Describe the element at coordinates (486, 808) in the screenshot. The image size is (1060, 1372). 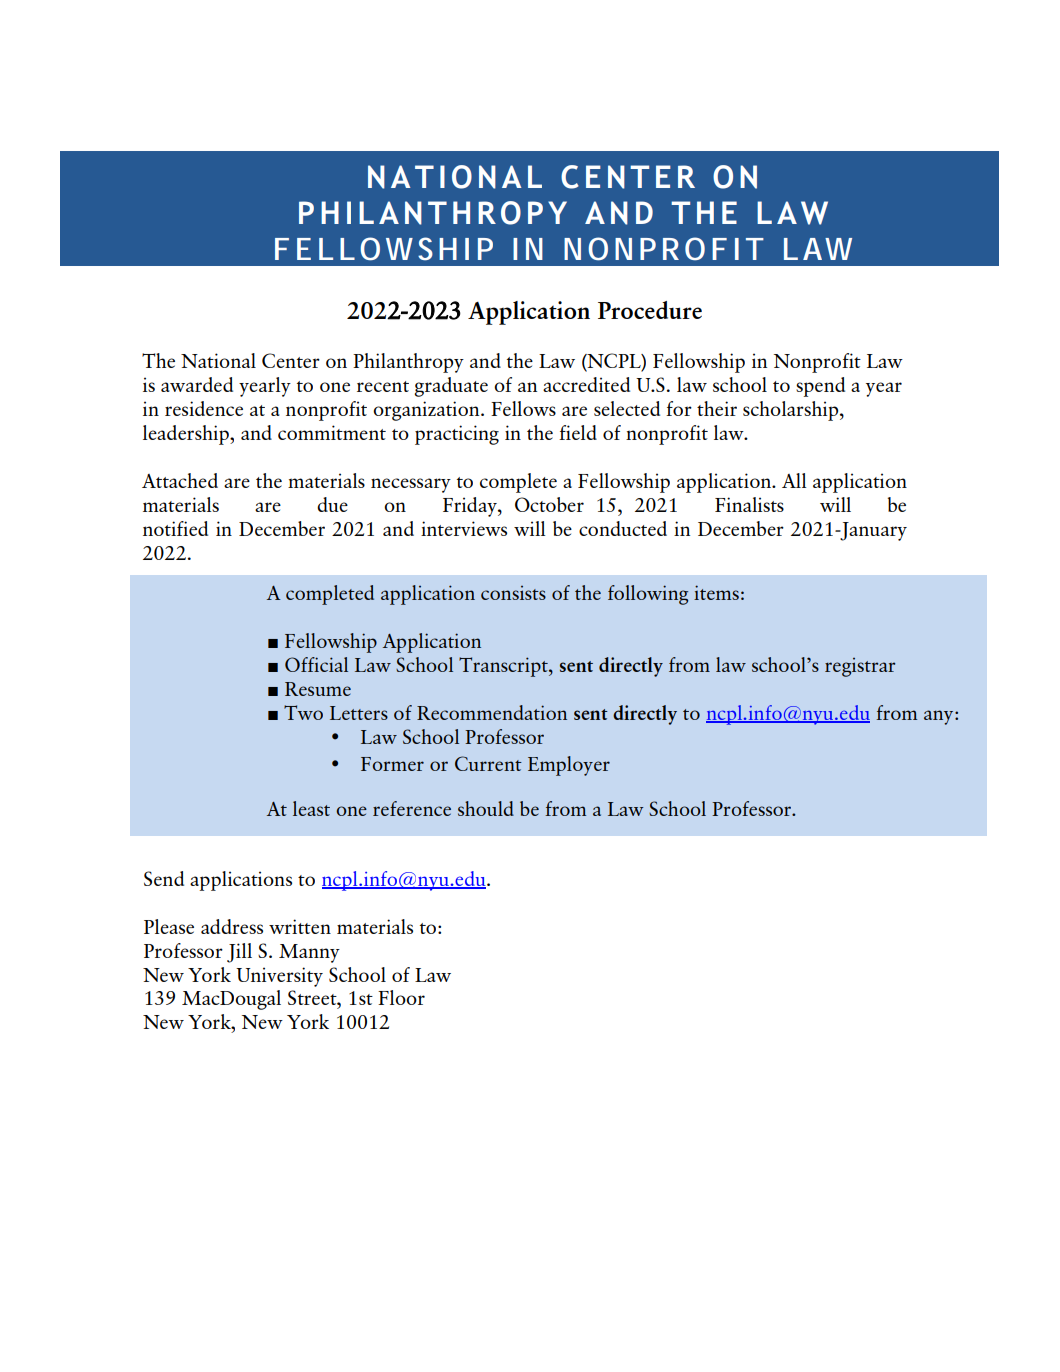
I see `should` at that location.
